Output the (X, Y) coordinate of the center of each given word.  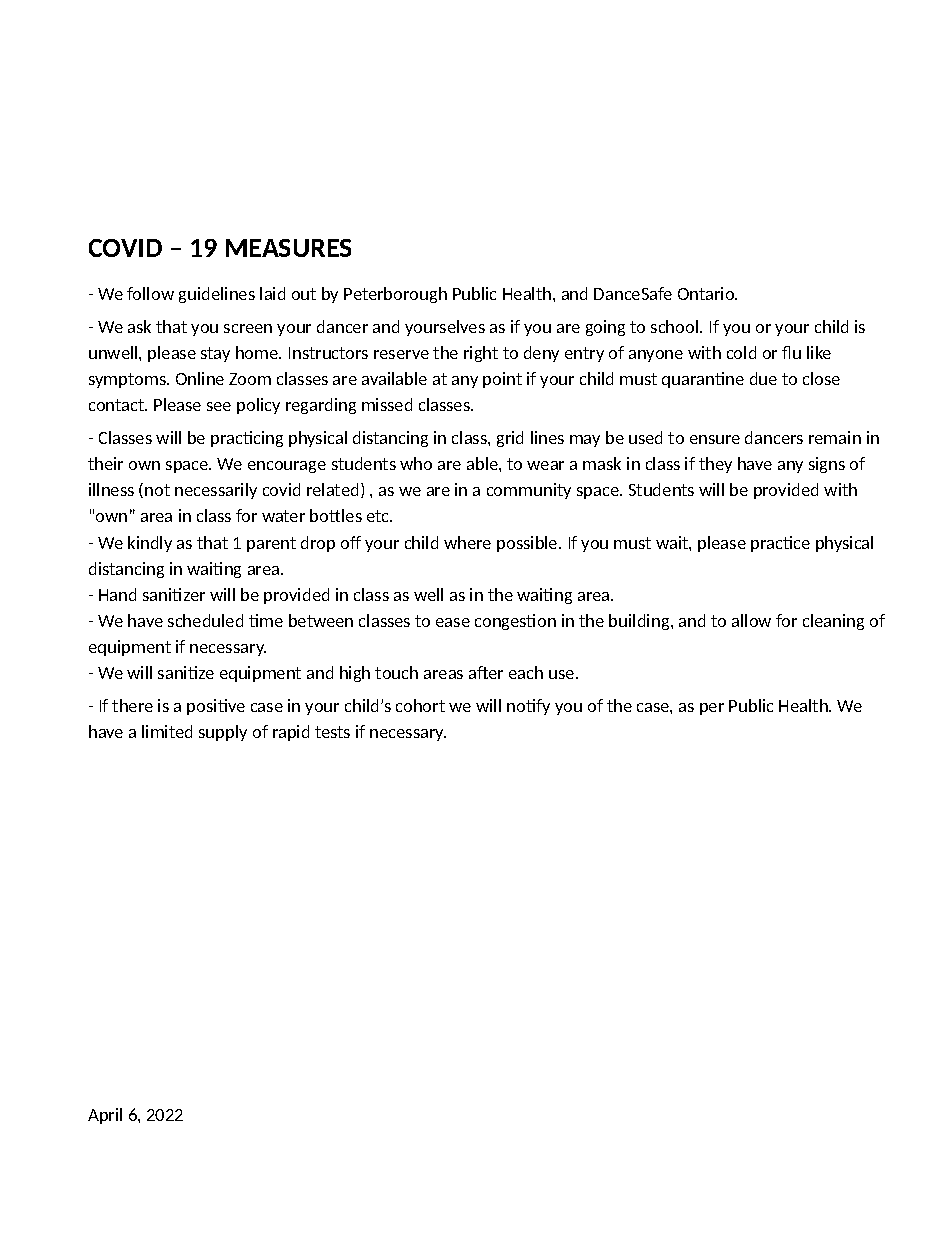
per (712, 709)
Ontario (707, 293)
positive (216, 707)
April (105, 1116)
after (486, 672)
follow (150, 293)
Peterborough (395, 295)
